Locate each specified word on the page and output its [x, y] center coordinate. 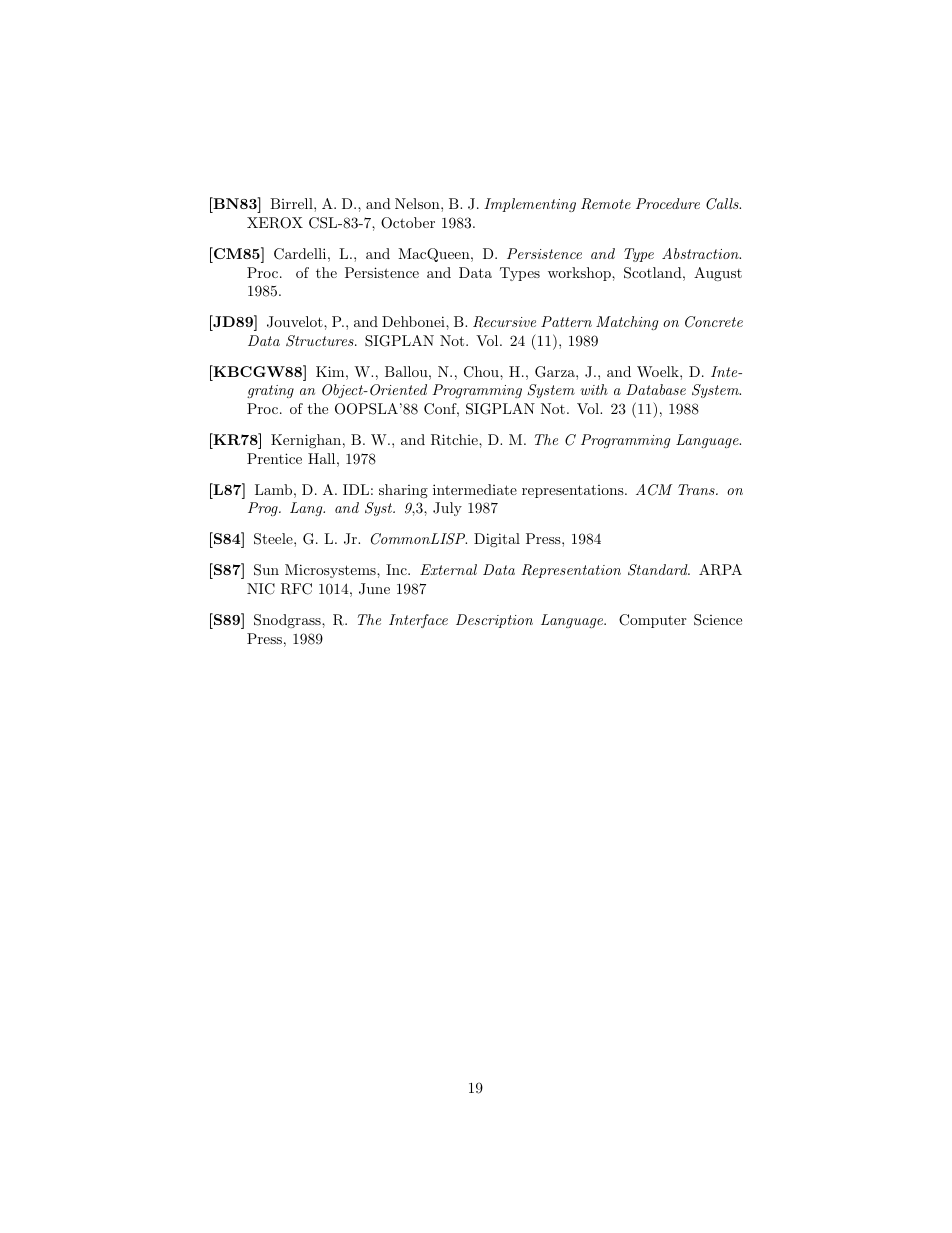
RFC [296, 589]
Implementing [530, 205]
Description [494, 621]
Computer [652, 621]
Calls [723, 204]
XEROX [275, 223]
